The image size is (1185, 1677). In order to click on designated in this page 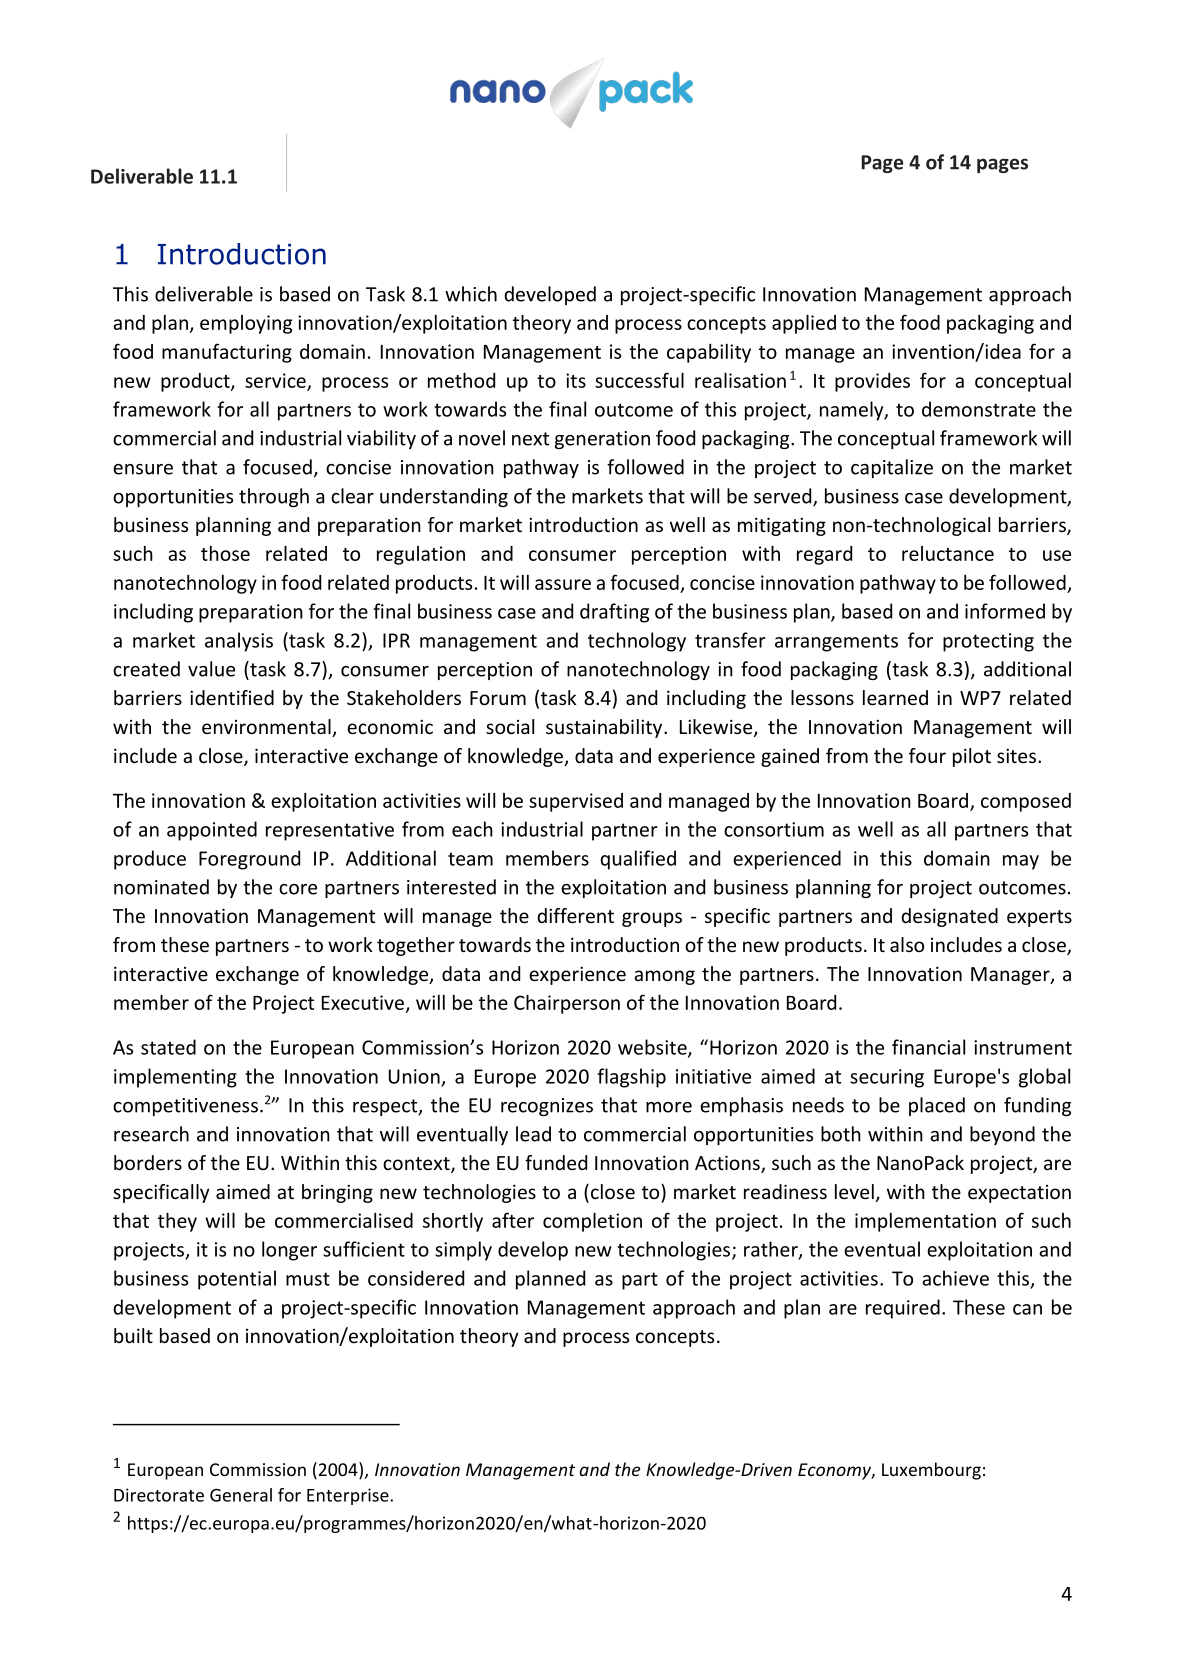, I will do `click(949, 917)`.
